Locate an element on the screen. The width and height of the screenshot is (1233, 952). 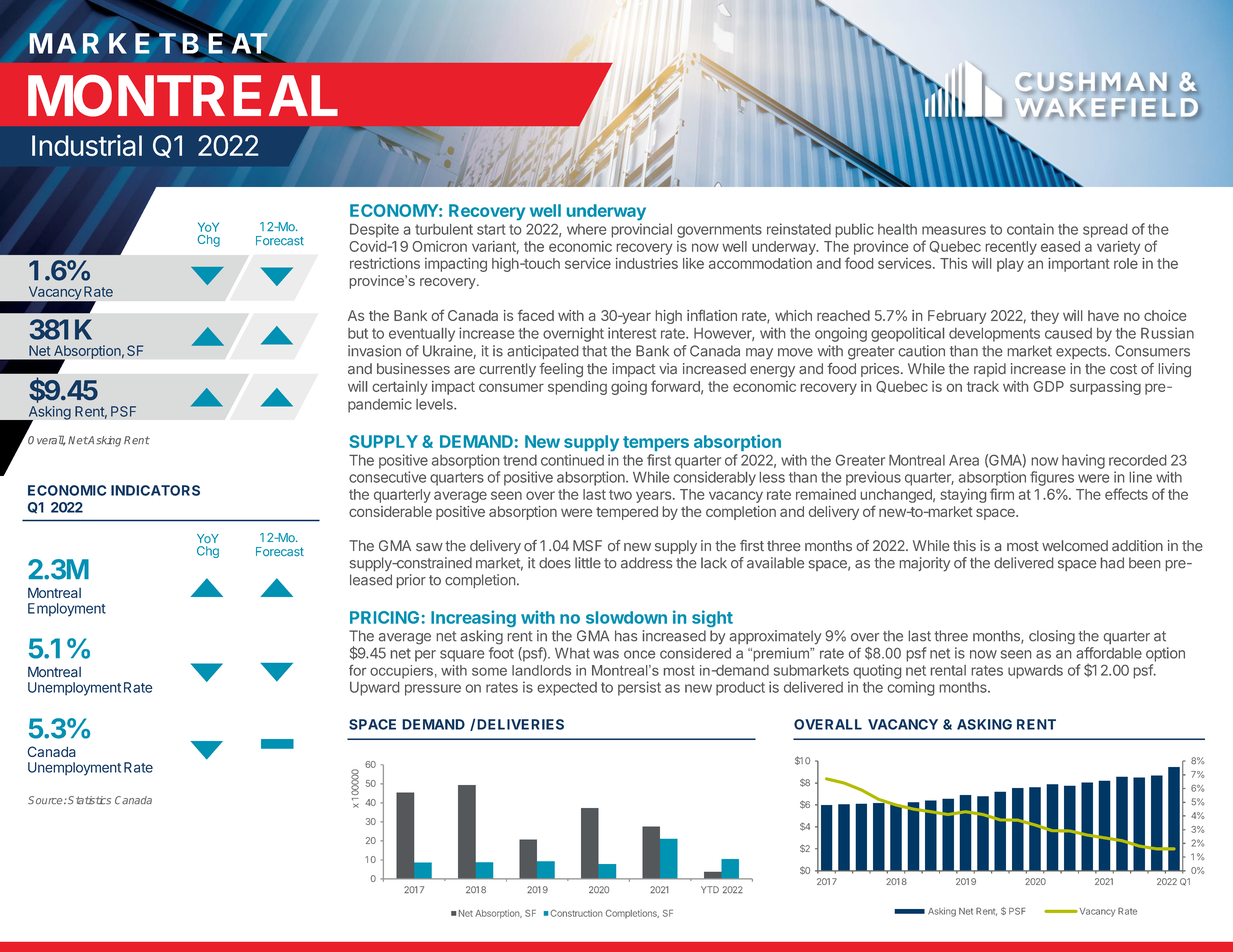
Statistics is located at coordinates (89, 800).
